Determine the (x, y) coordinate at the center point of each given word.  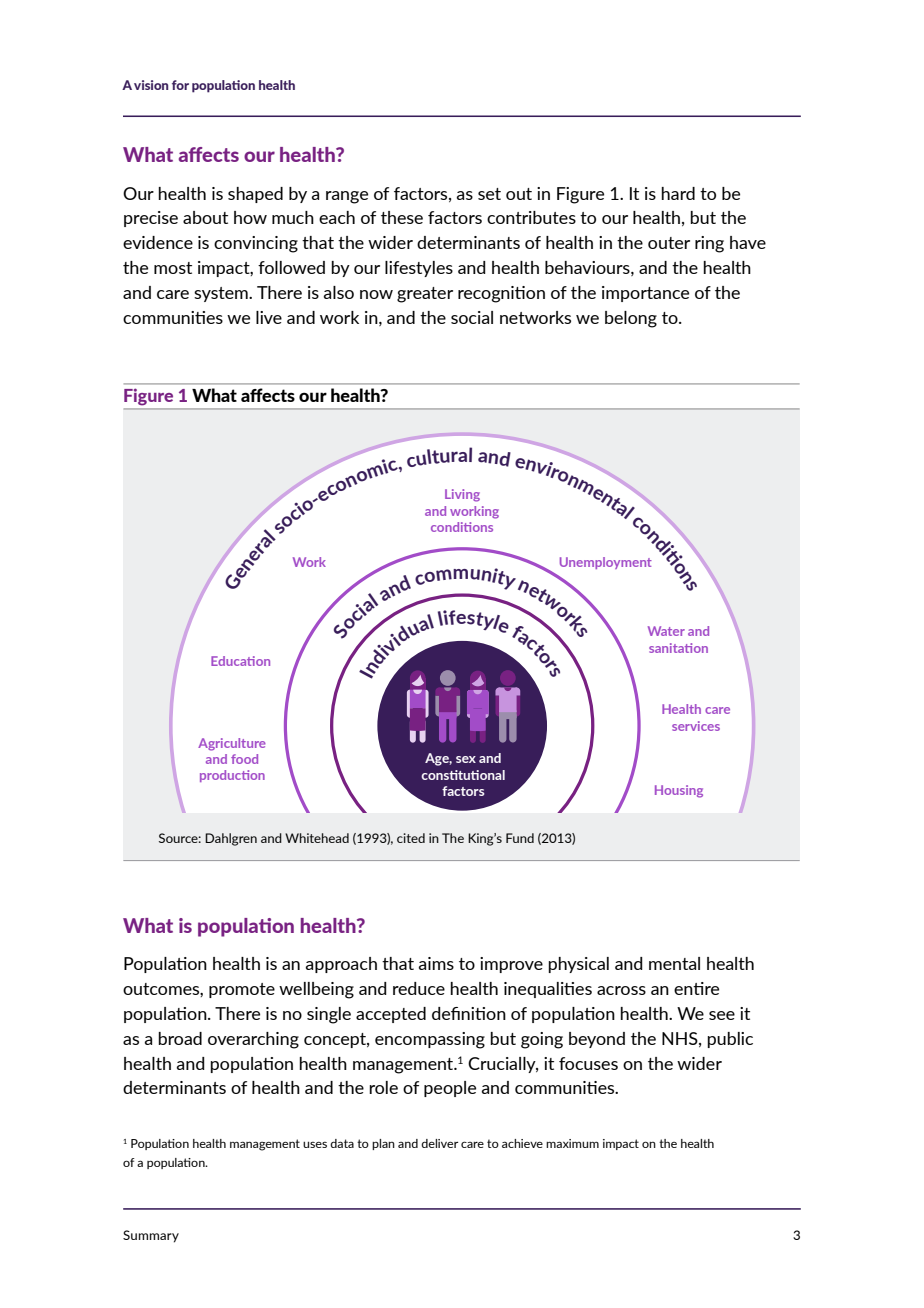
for (180, 85)
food (244, 759)
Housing (679, 791)
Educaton (240, 661)
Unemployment (606, 563)
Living (462, 495)
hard (678, 193)
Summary (151, 1236)
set (489, 194)
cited (411, 838)
